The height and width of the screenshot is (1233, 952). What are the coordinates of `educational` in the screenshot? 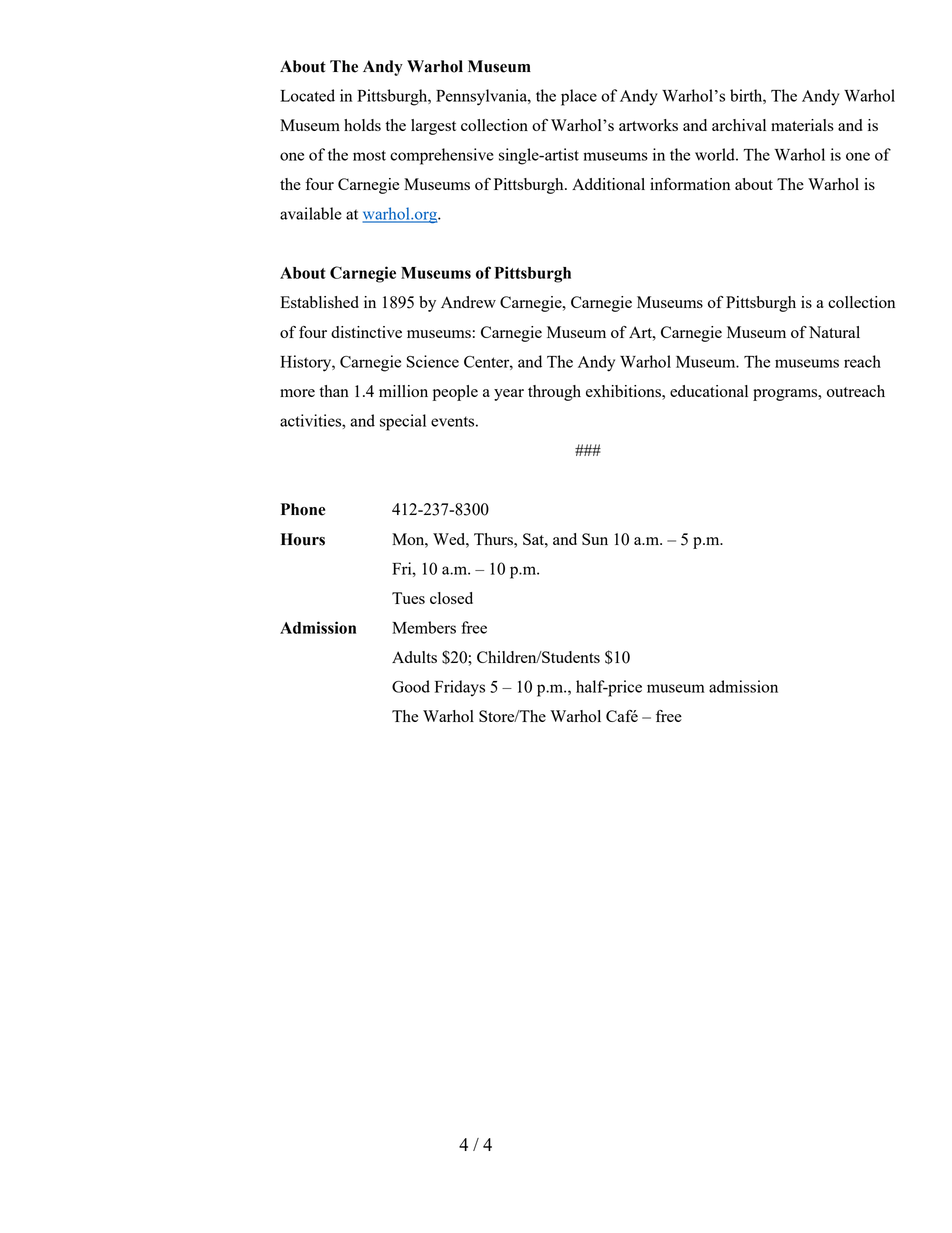 It's located at (709, 391).
